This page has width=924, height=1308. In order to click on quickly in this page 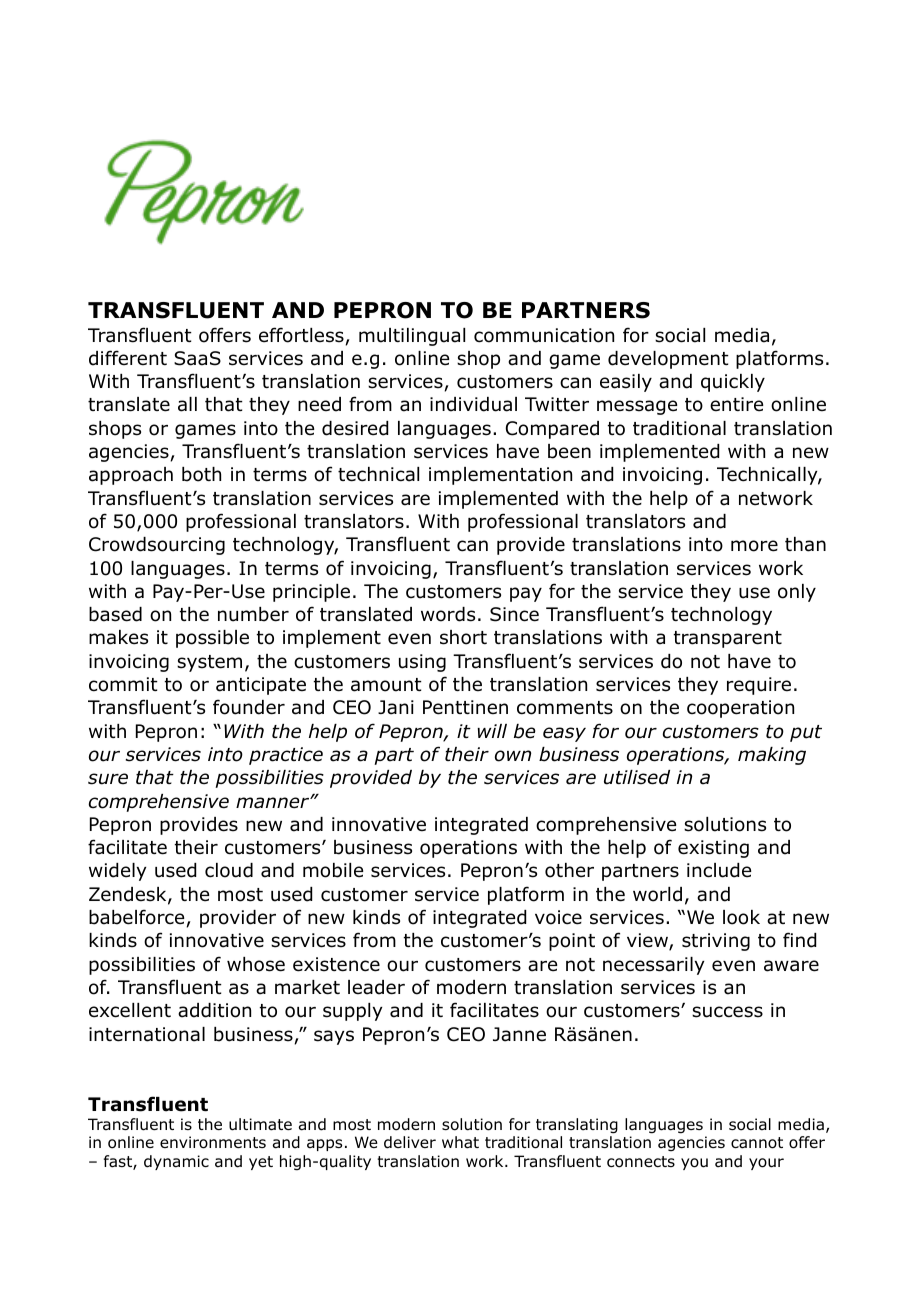, I will do `click(733, 383)`.
